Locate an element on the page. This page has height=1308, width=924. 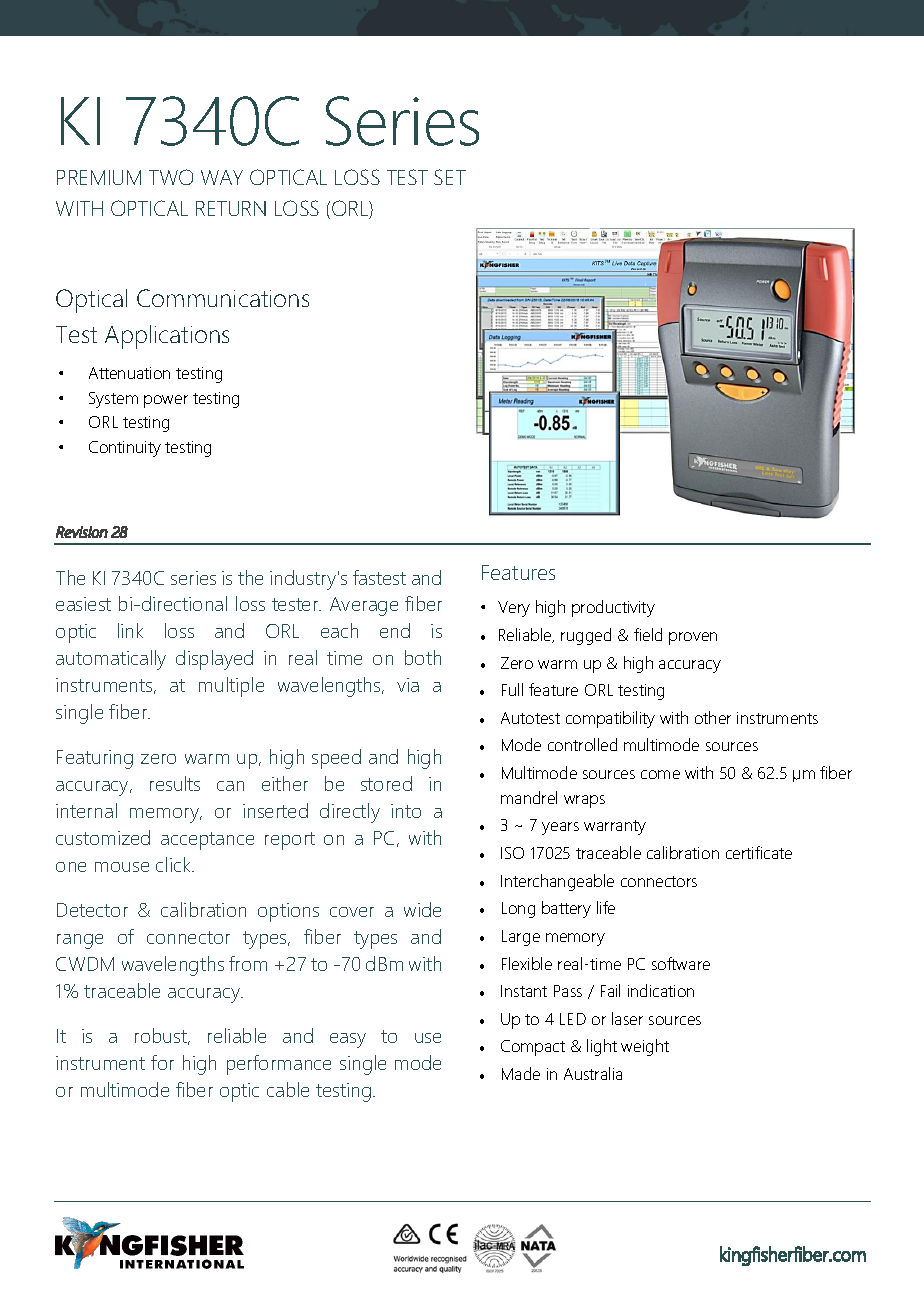
warranty is located at coordinates (615, 827).
